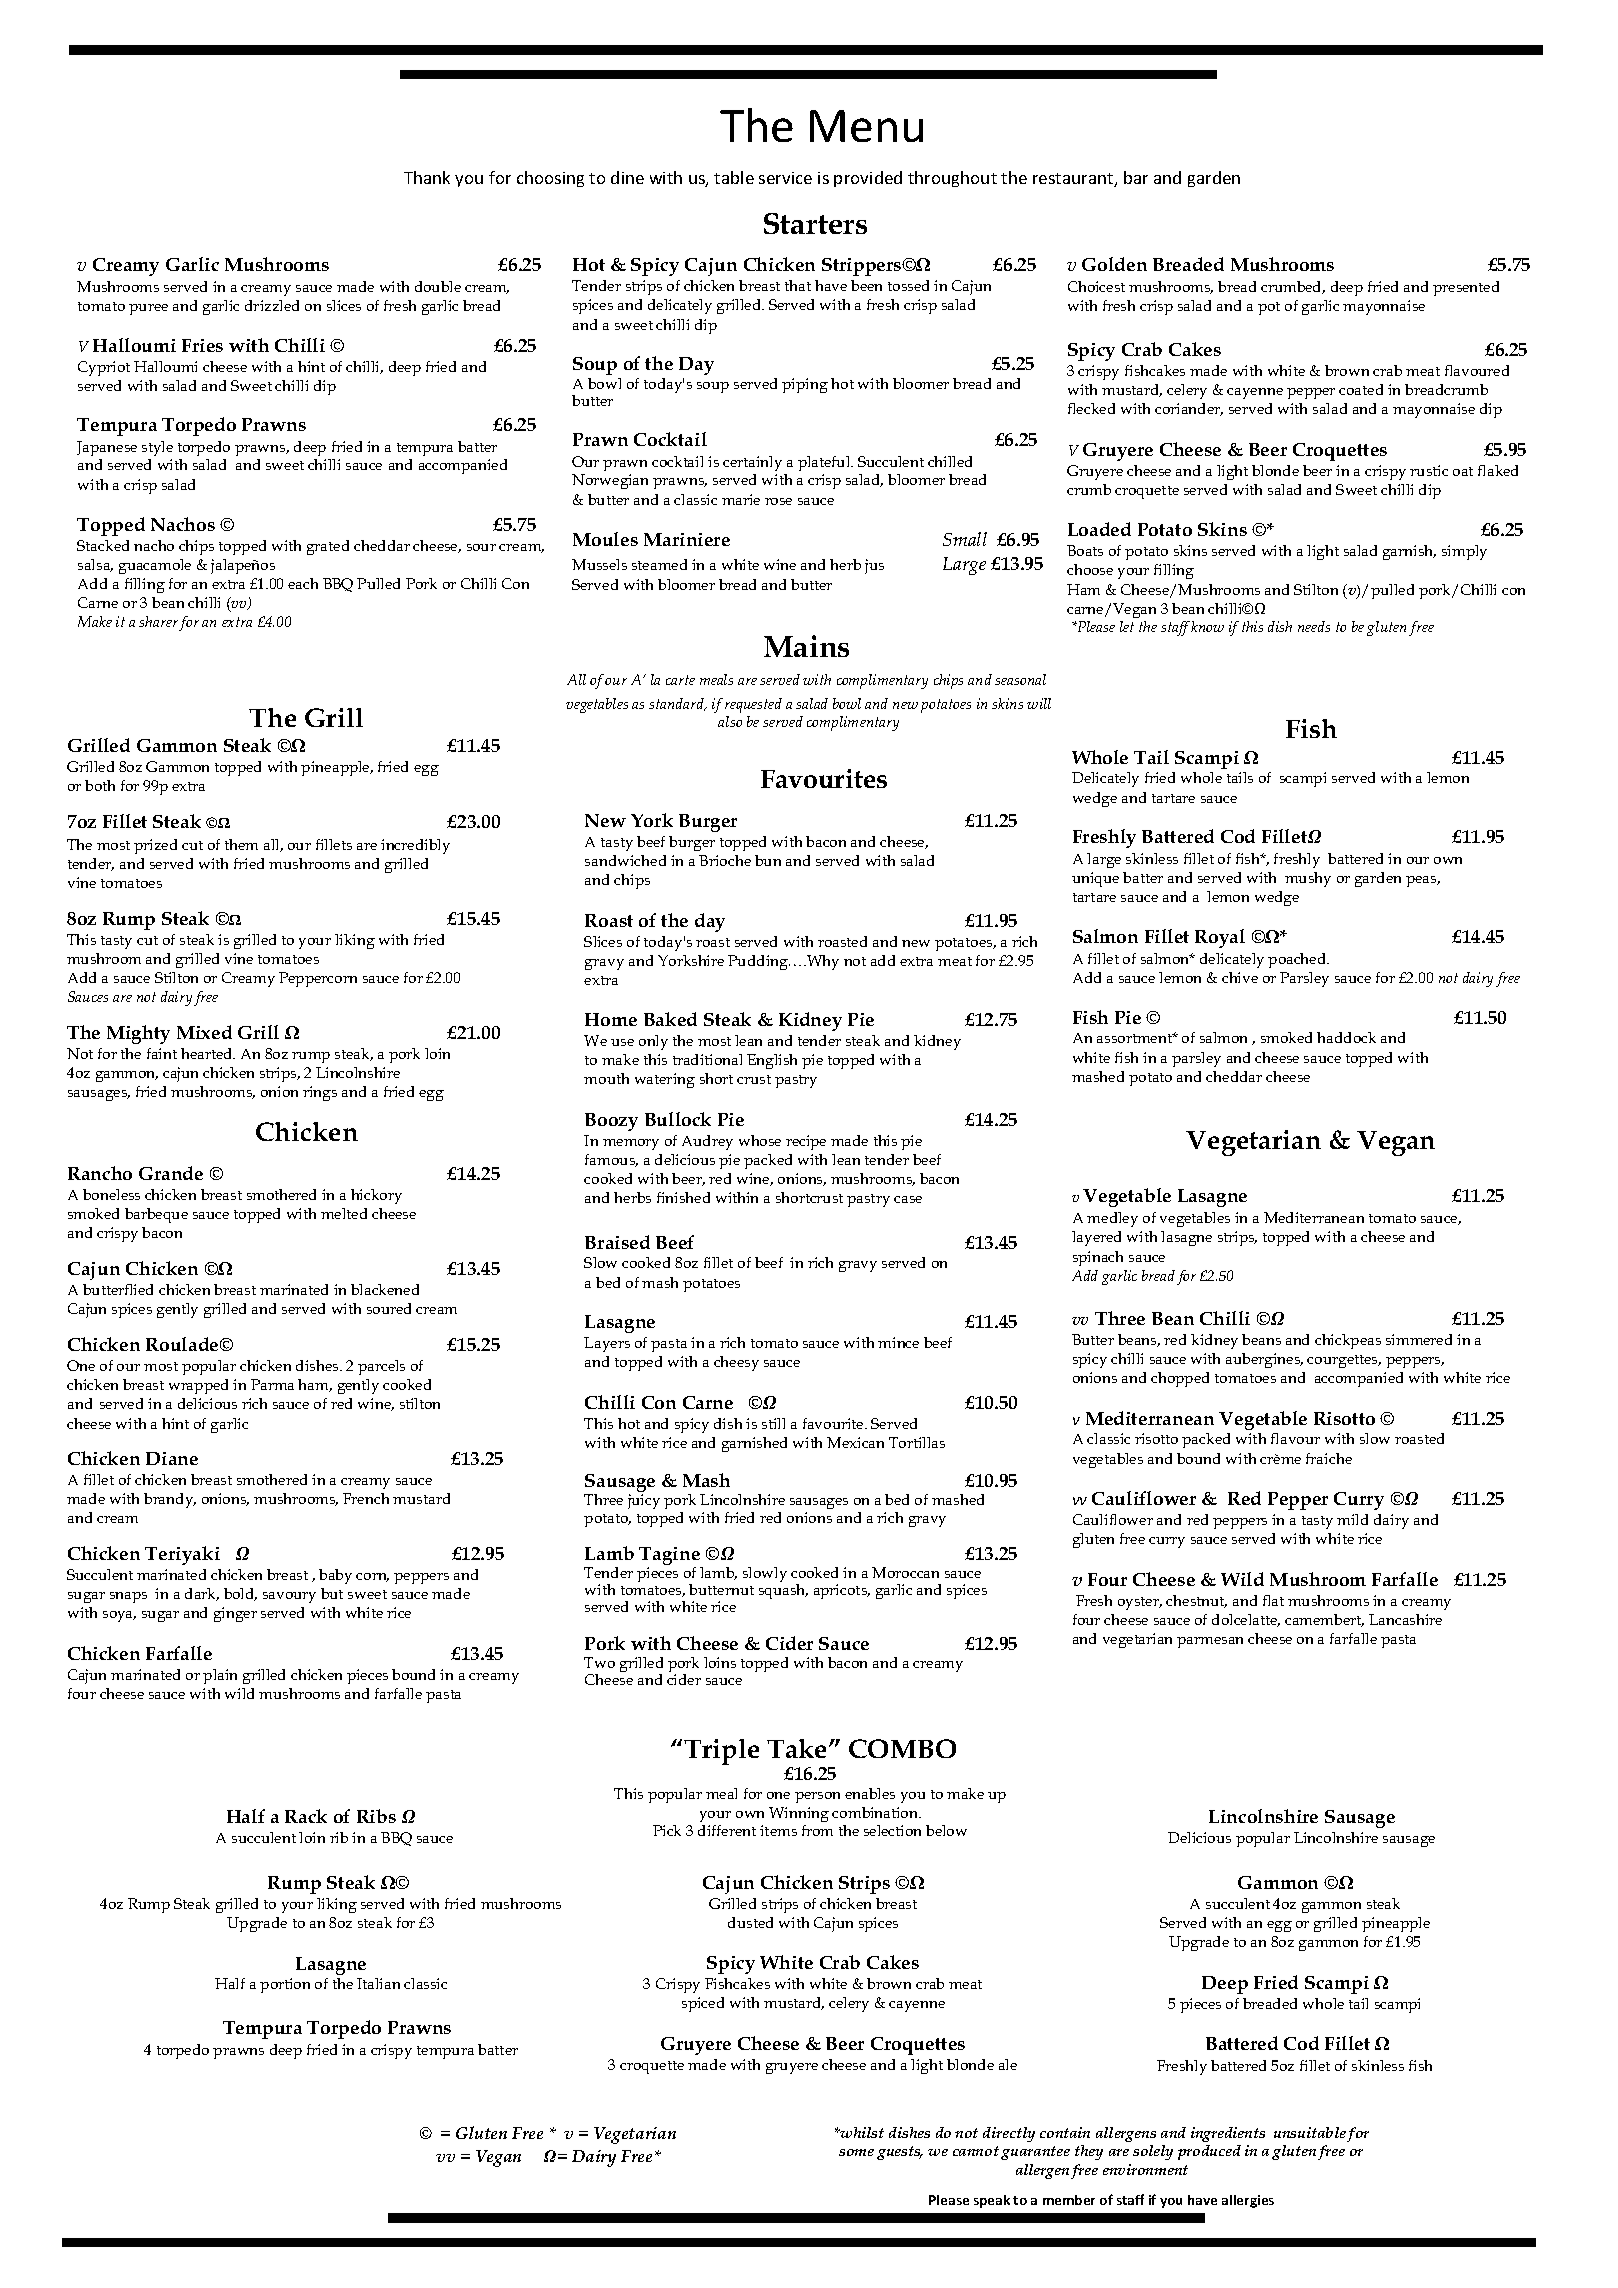  What do you see at coordinates (172, 1458) in the document?
I see `Diane` at bounding box center [172, 1458].
